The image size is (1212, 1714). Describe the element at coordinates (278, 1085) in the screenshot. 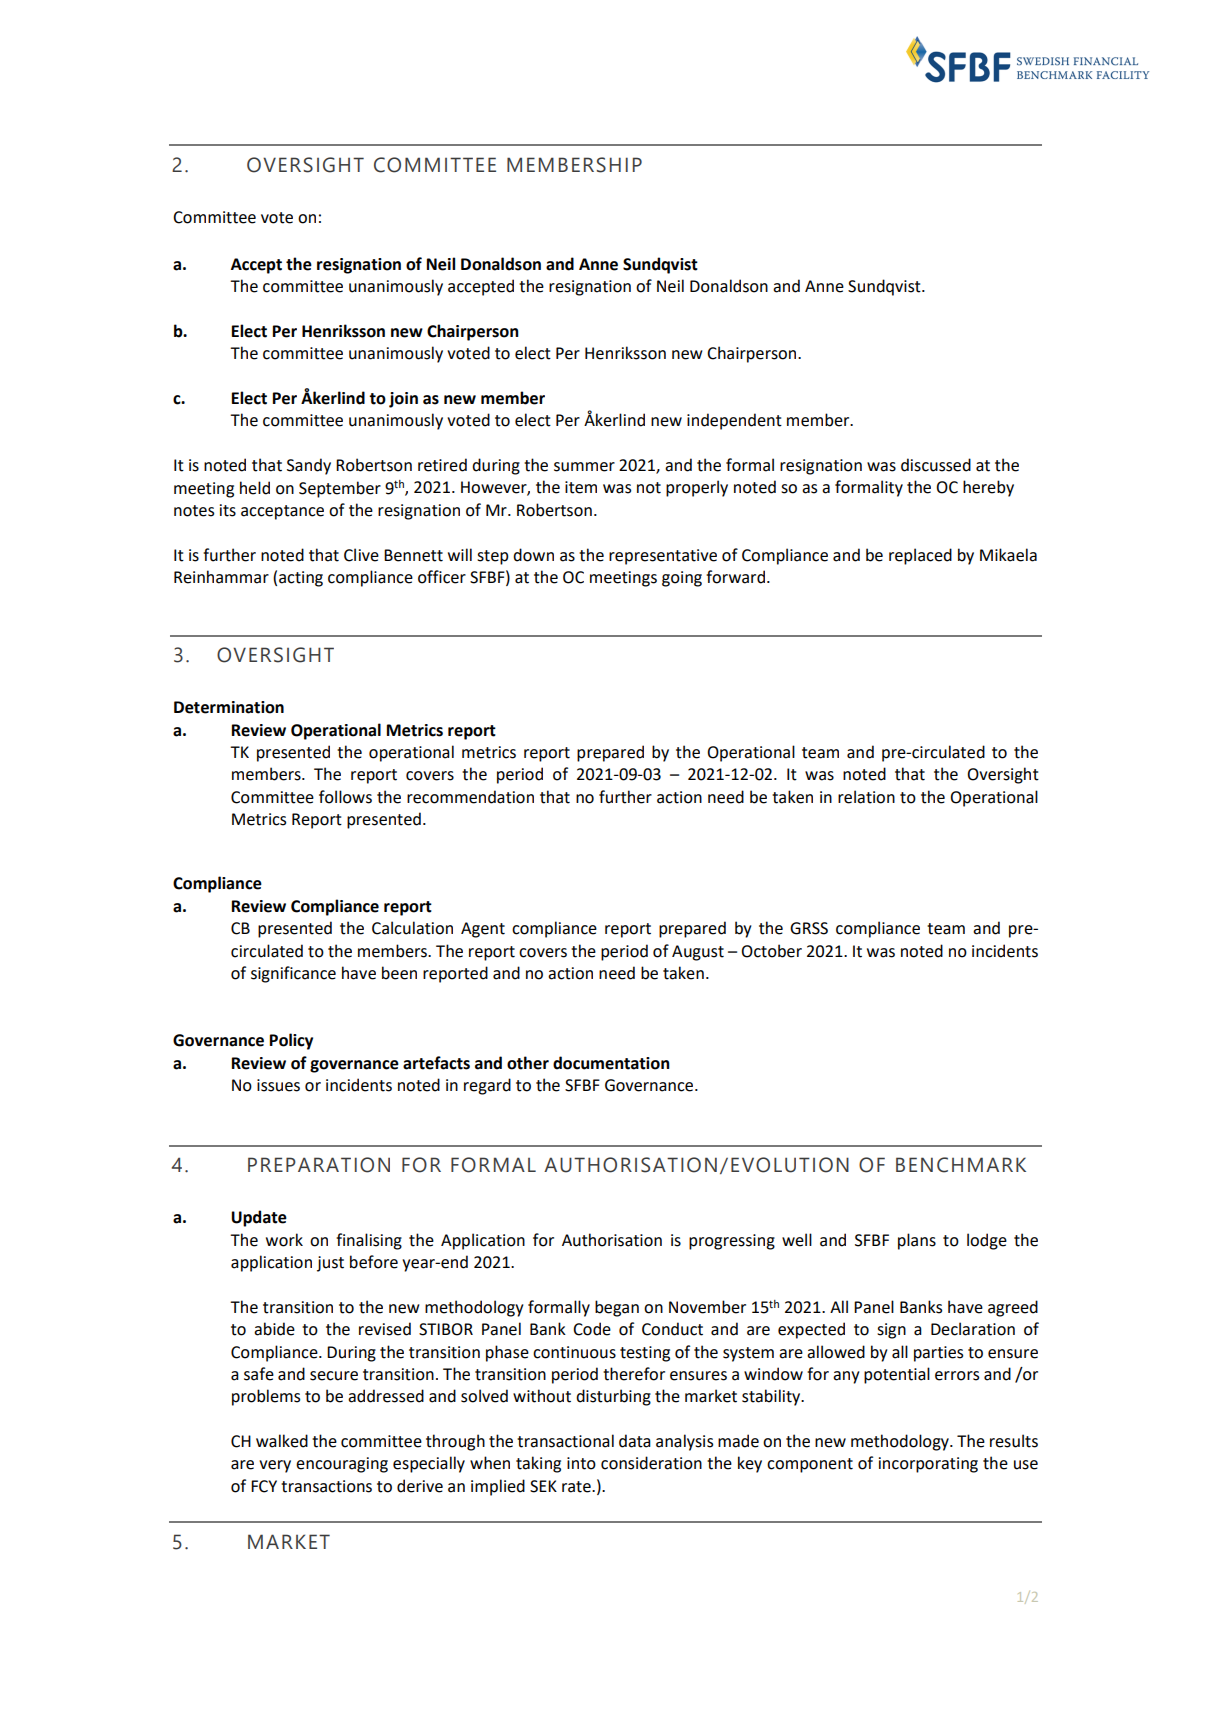

I see `issues` at that location.
